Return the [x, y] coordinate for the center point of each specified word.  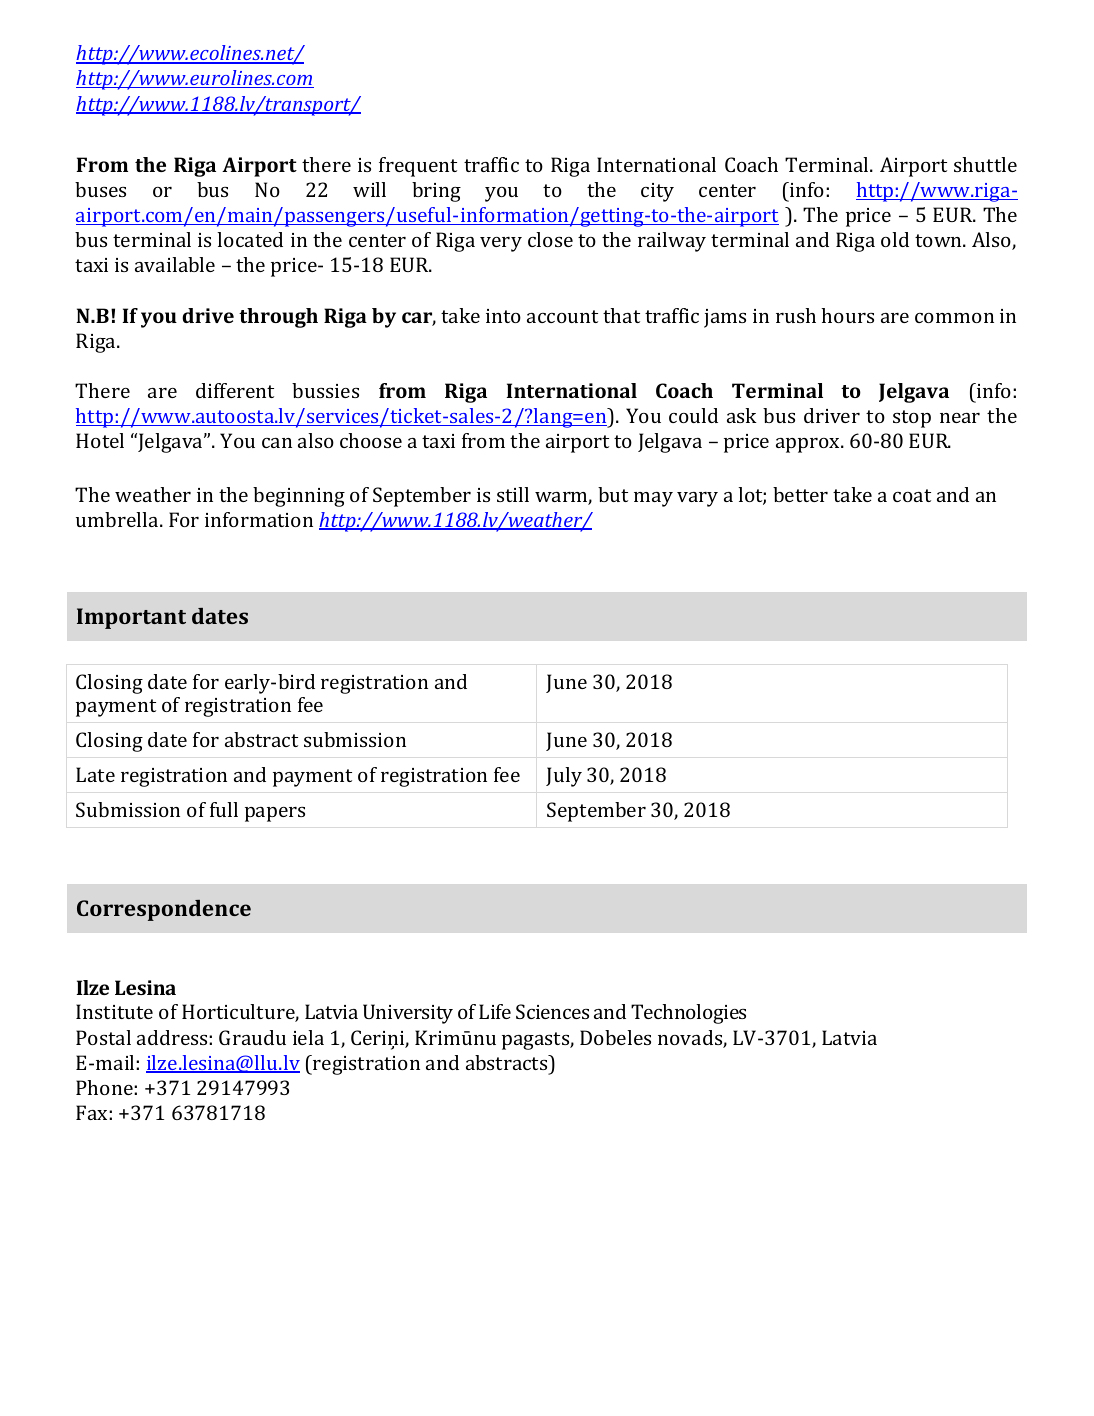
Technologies [688, 1014]
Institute [114, 1011]
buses [100, 189]
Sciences [552, 1011]
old [895, 239]
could [693, 415]
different [235, 390]
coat [912, 495]
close [550, 239]
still [513, 494]
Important [131, 618]
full [224, 809]
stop [912, 419]
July [564, 777]
